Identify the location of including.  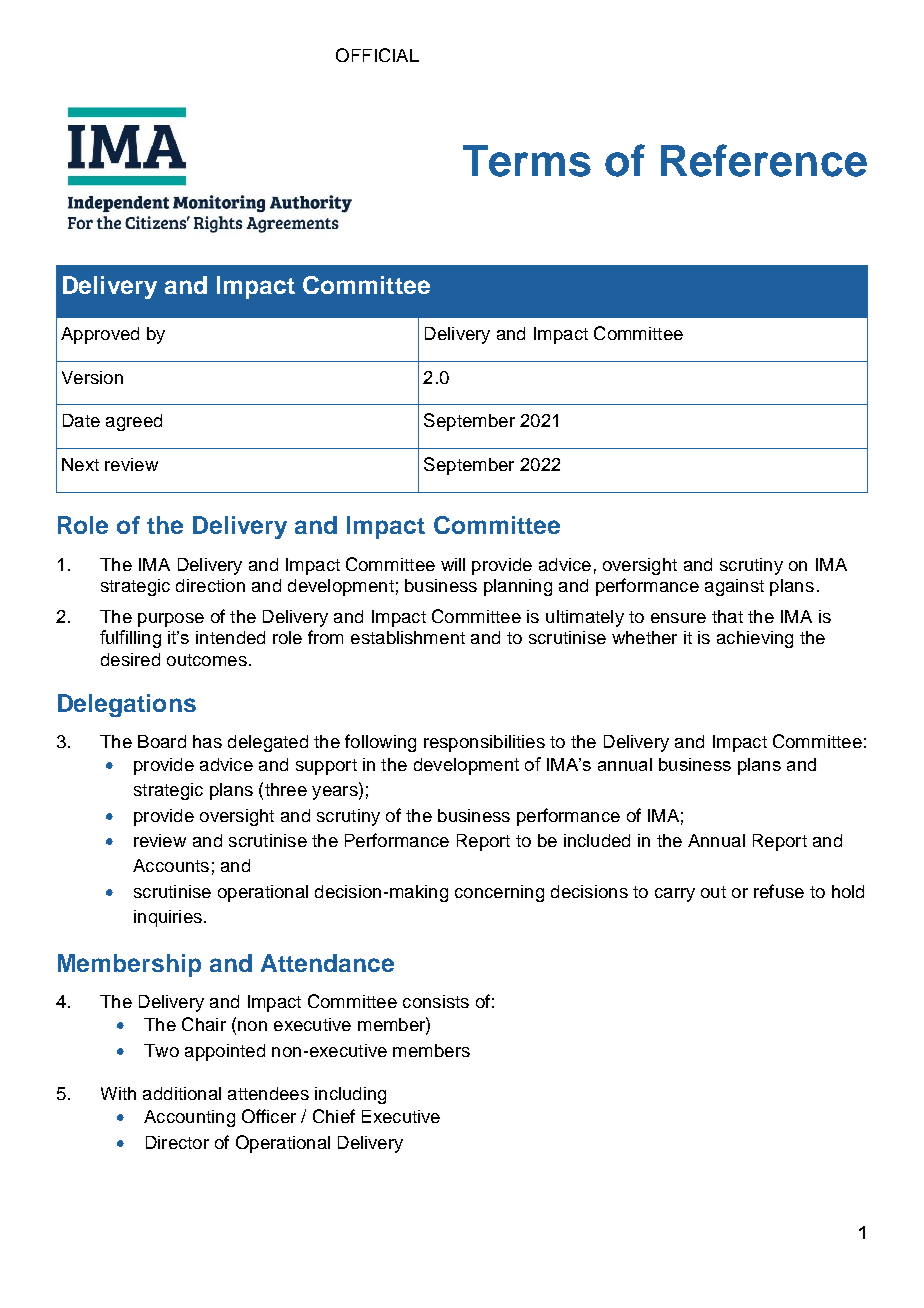
(350, 1095).
